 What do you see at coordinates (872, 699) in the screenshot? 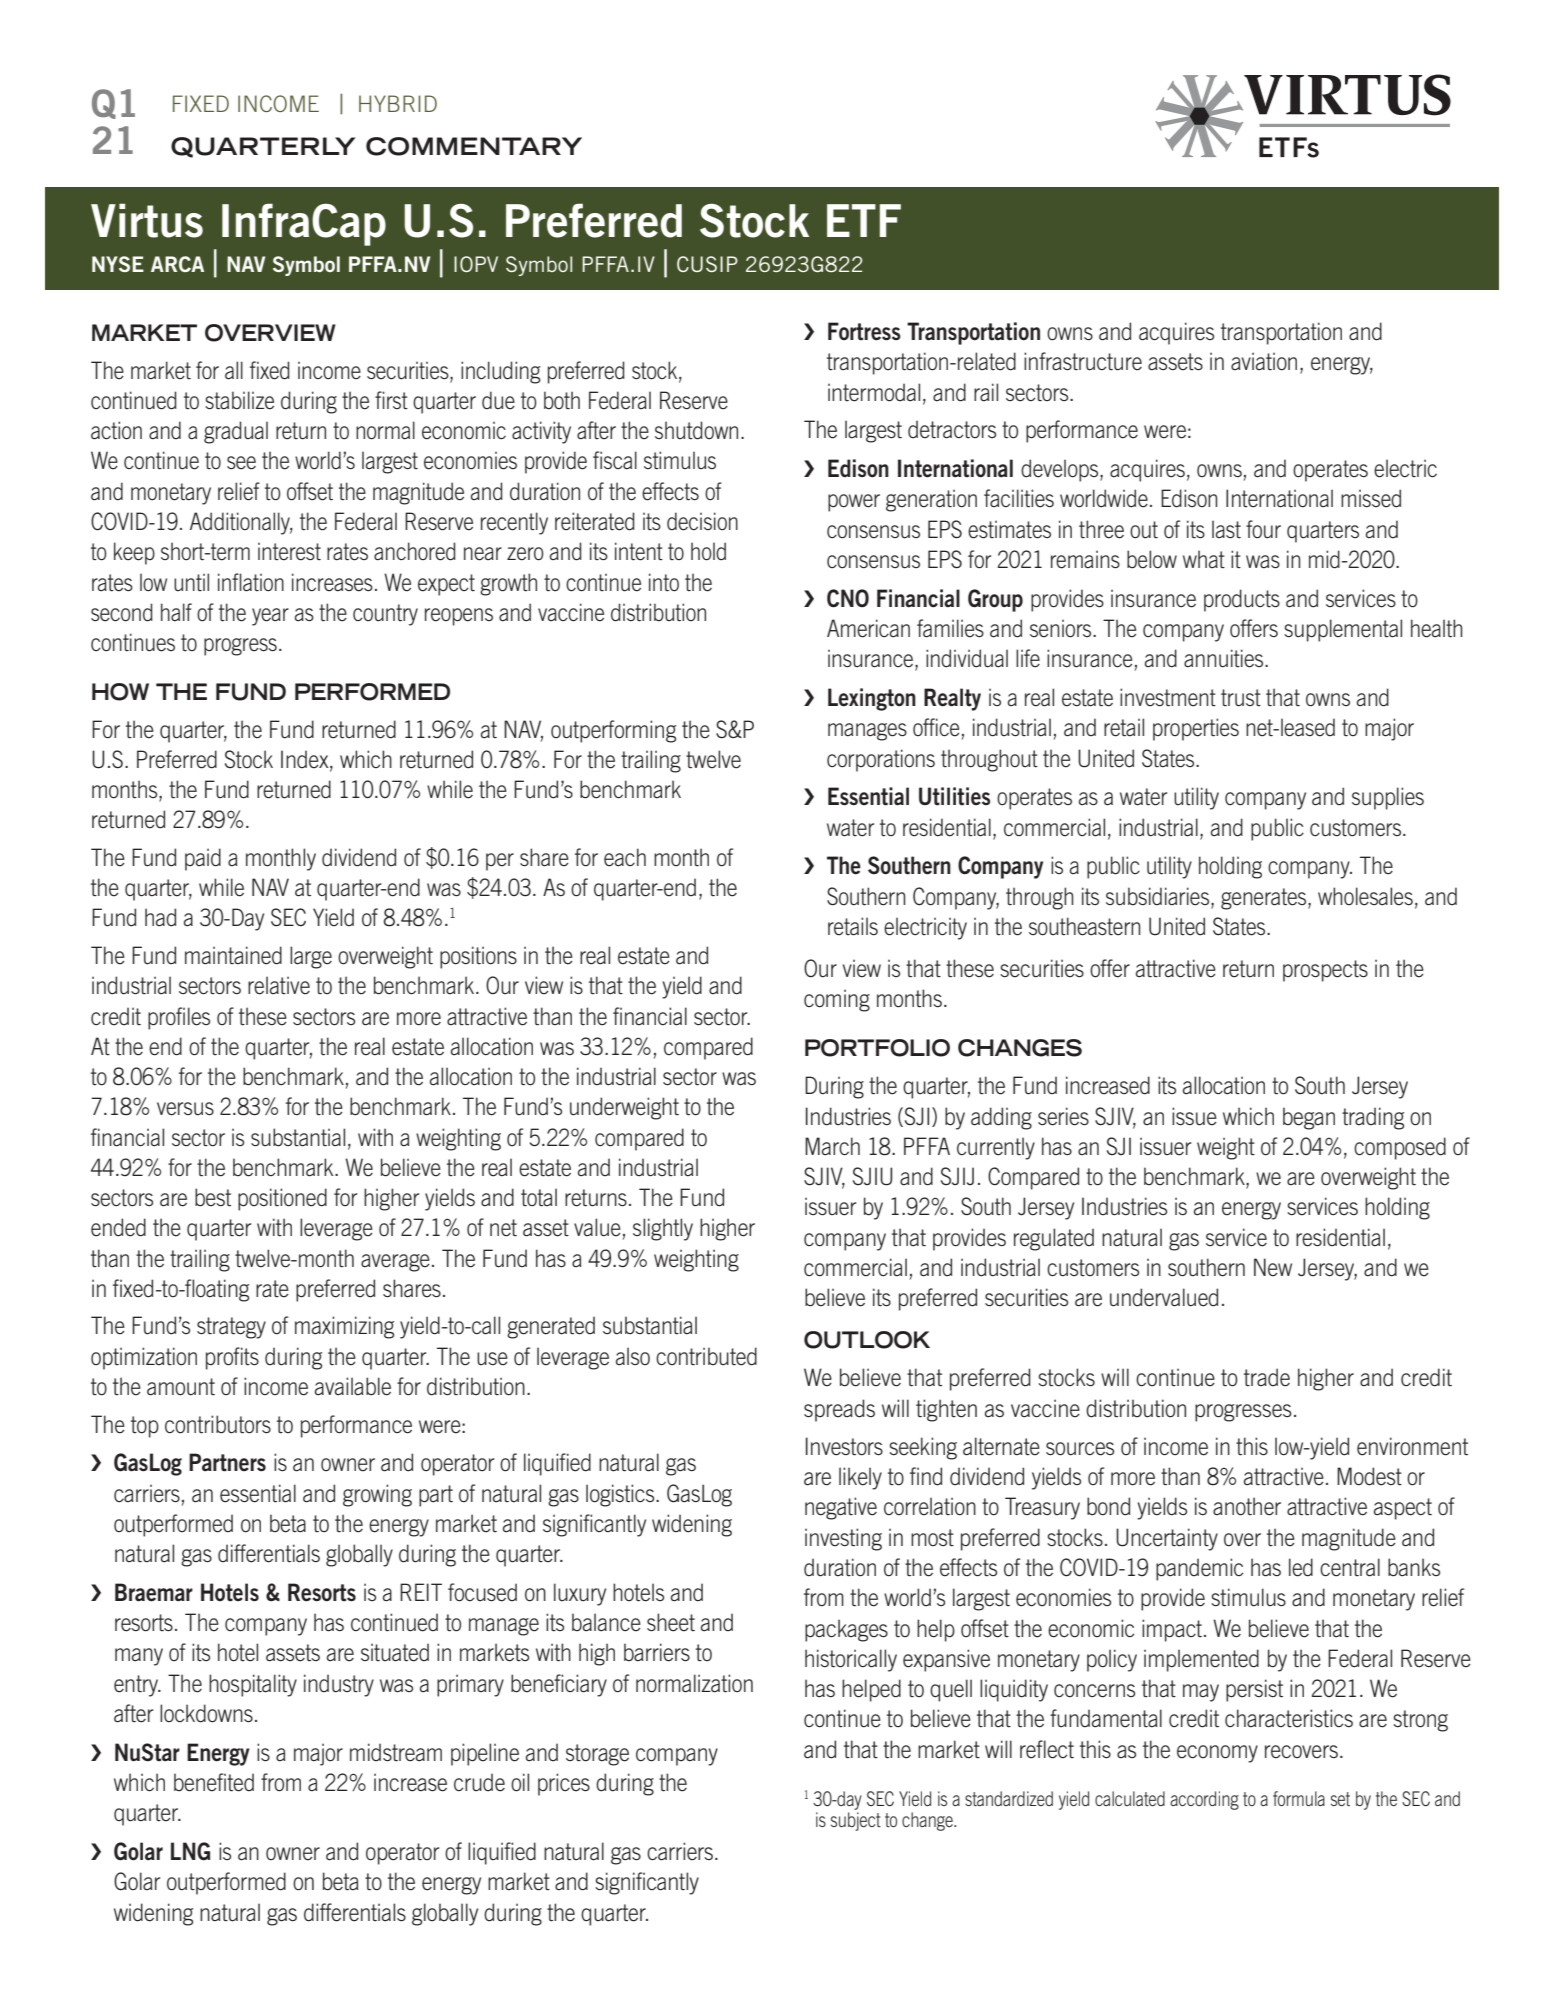
I see `Lexington` at bounding box center [872, 699].
